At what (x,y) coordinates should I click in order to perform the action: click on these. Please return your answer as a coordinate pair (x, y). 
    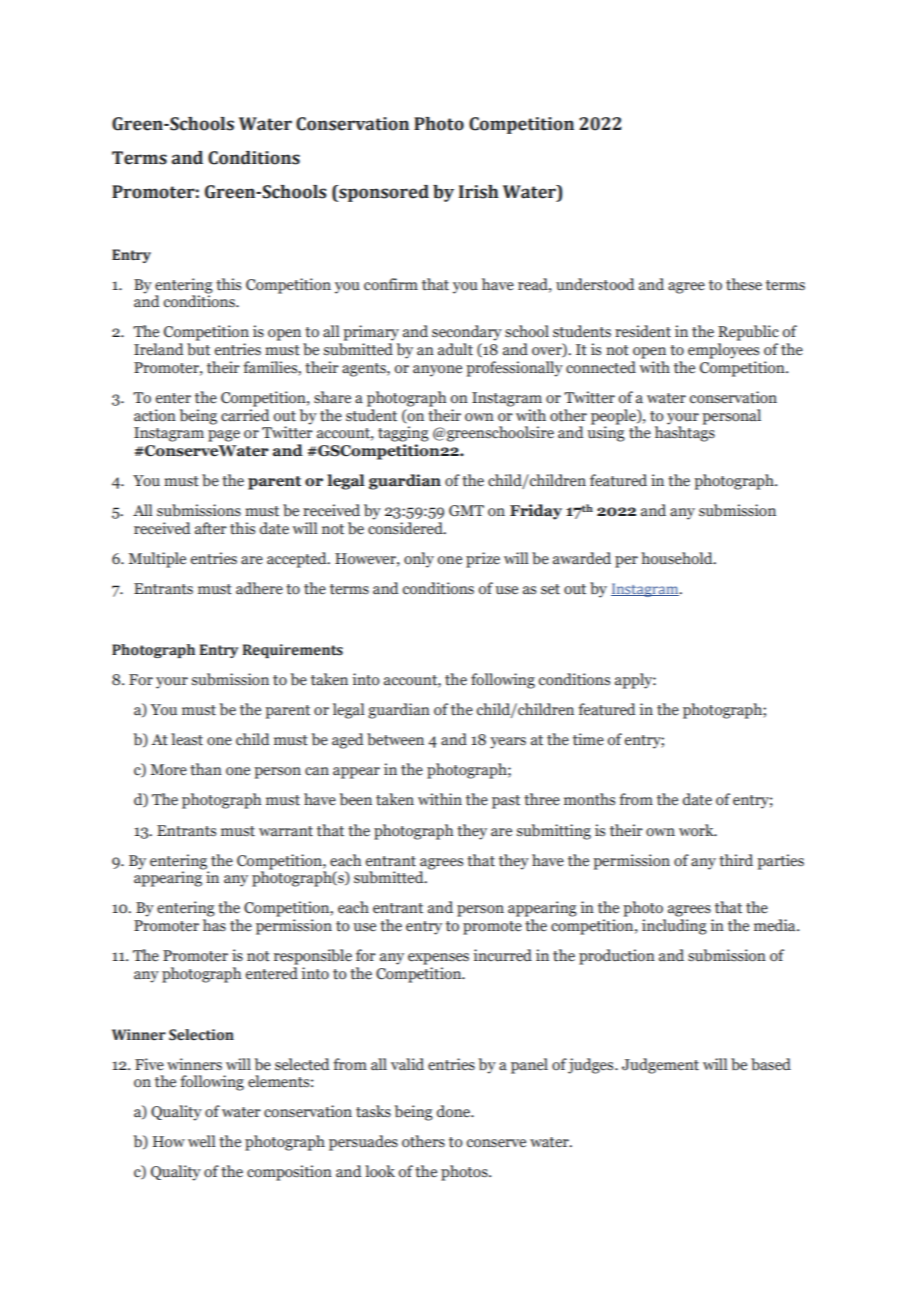
    Looking at the image, I should click on (744, 284).
